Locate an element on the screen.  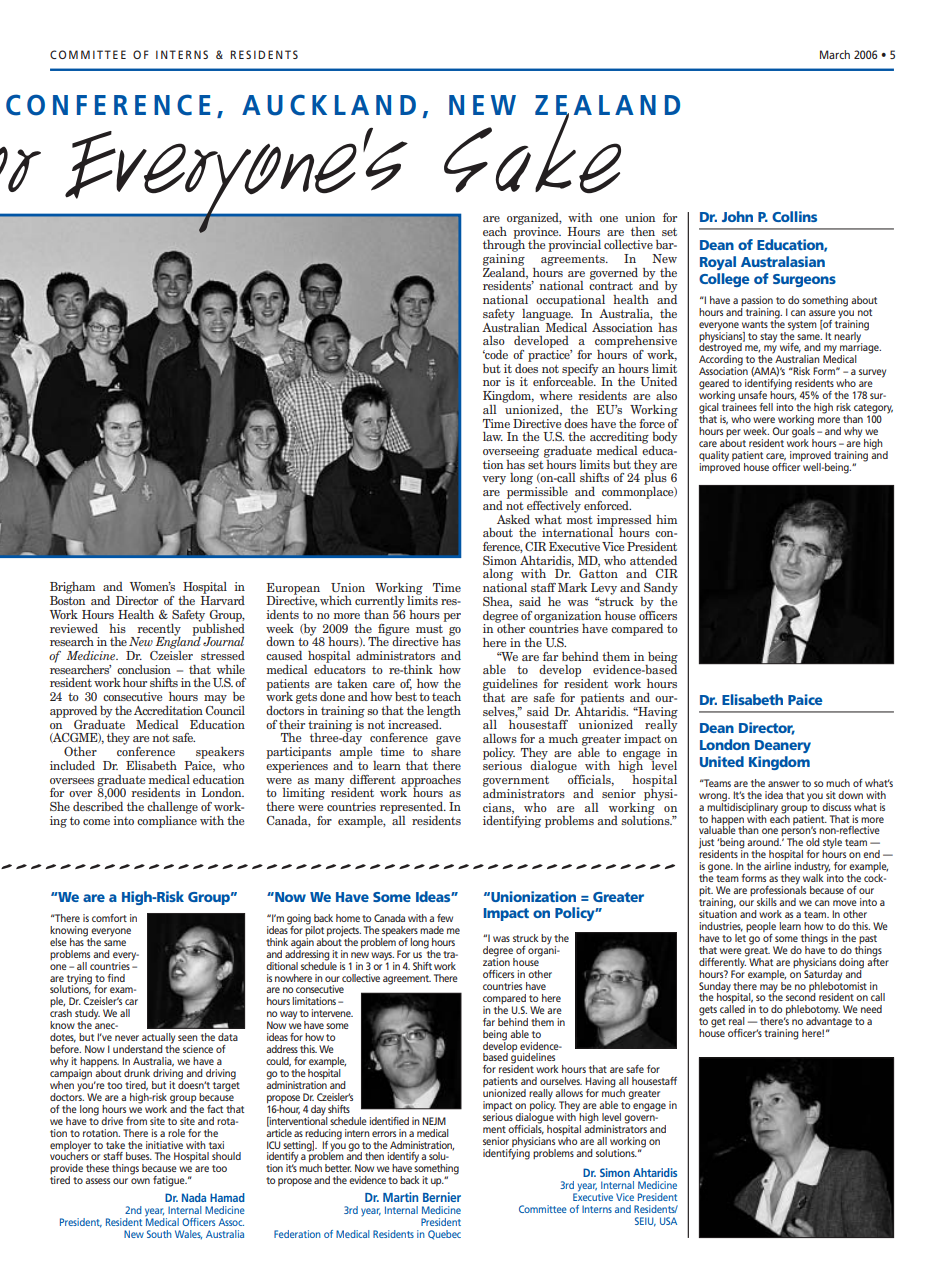
represented is located at coordinates (412, 808).
